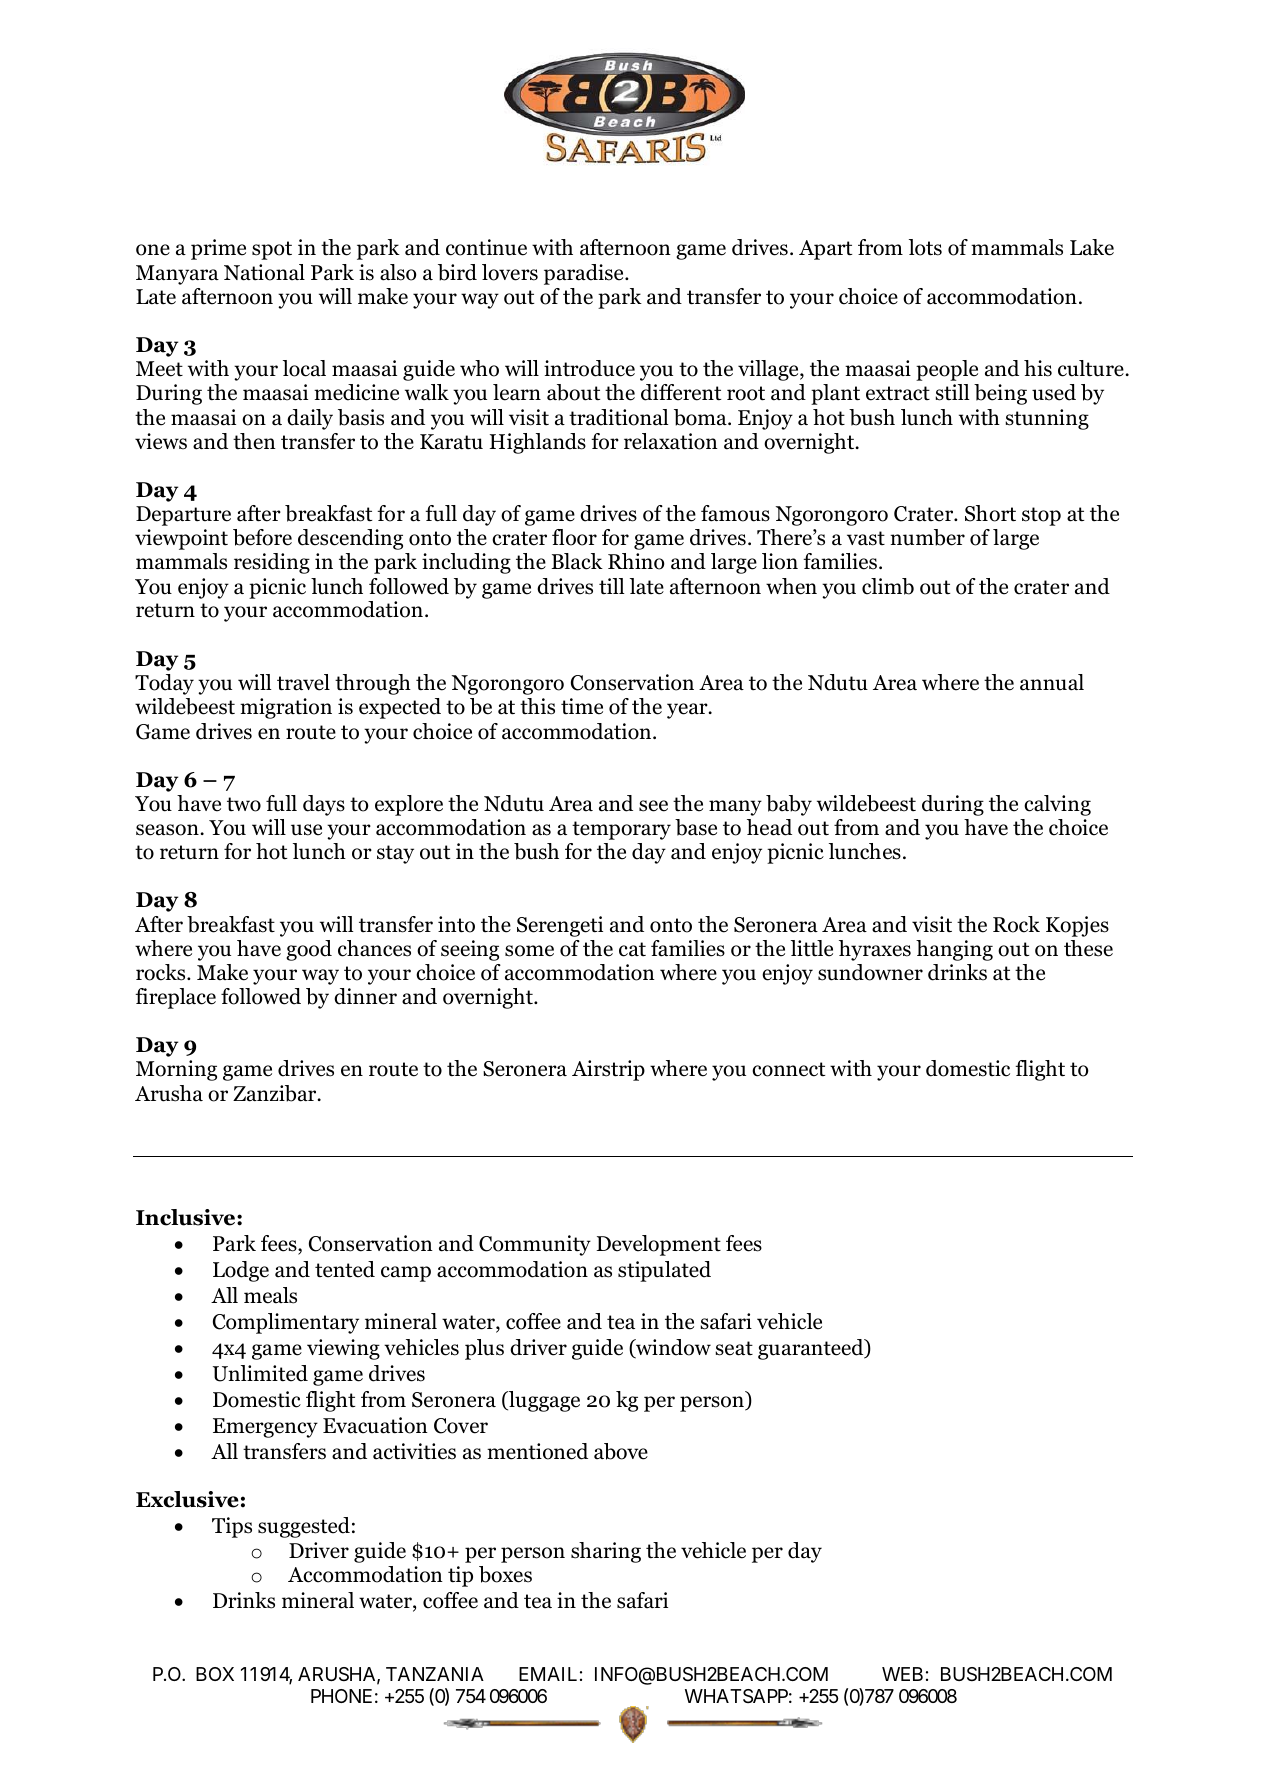 Image resolution: width=1265 pixels, height=1788 pixels. Describe the element at coordinates (812, 1349) in the screenshot. I see `guaranteed` at that location.
